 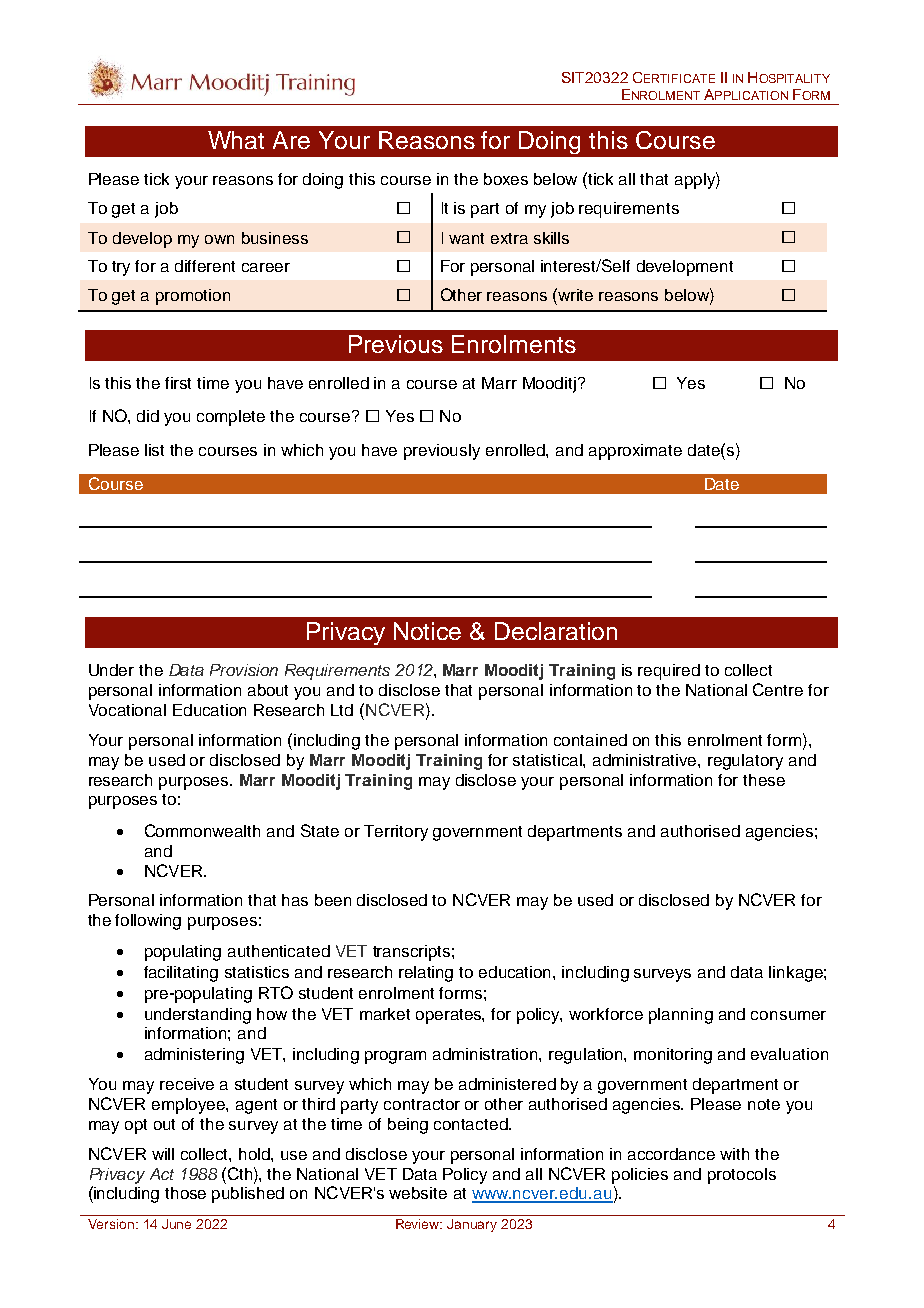 I want to click on Notice, so click(x=427, y=631).
